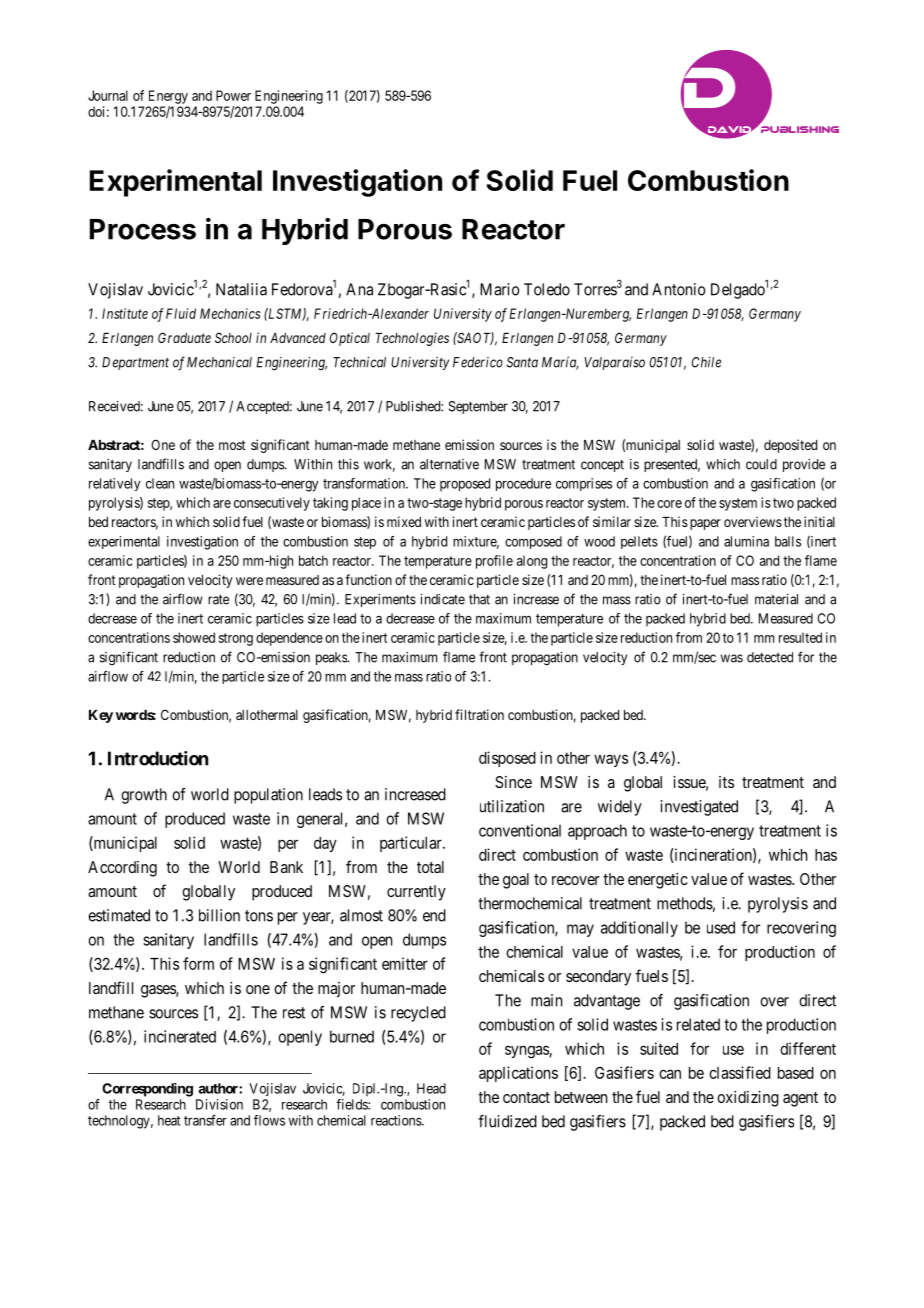  What do you see at coordinates (706, 362) in the screenshot?
I see `Chile` at bounding box center [706, 362].
